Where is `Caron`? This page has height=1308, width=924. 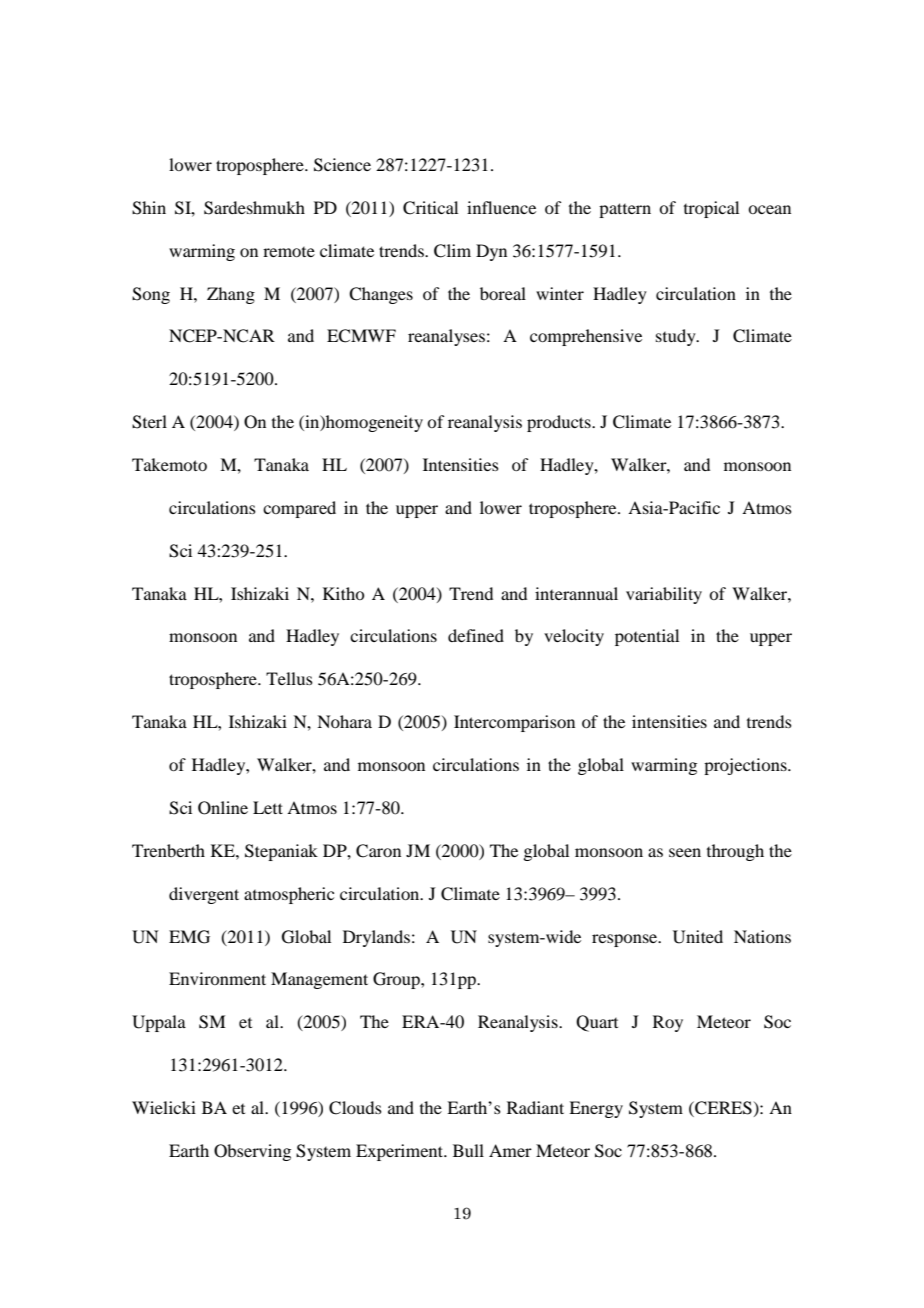 Caron is located at coordinates (378, 851).
